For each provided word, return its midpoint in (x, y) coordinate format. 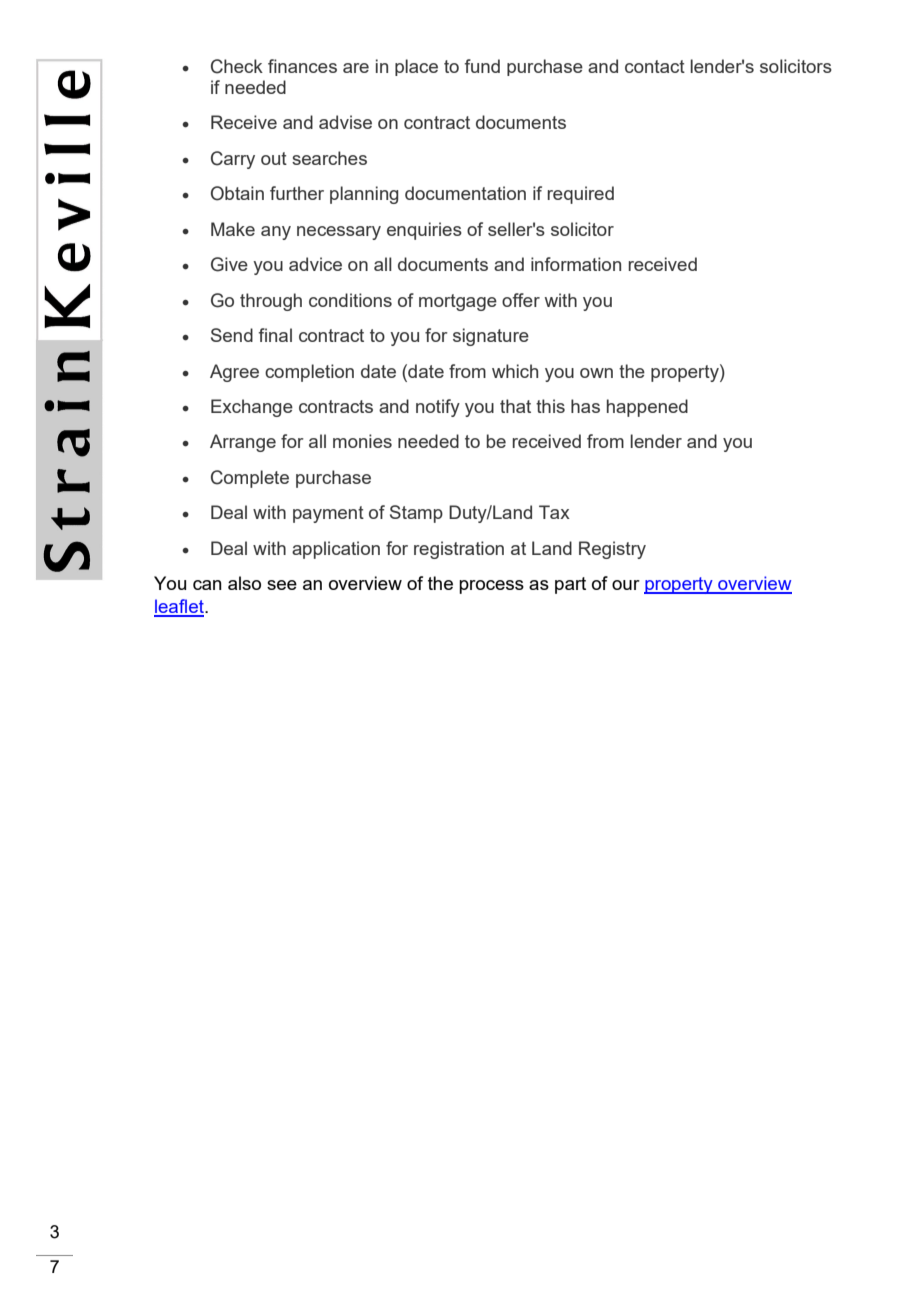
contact (655, 66)
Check (237, 66)
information (576, 264)
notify (438, 408)
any (276, 233)
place (416, 67)
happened (647, 408)
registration (459, 550)
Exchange (252, 408)
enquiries (424, 231)
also (244, 583)
